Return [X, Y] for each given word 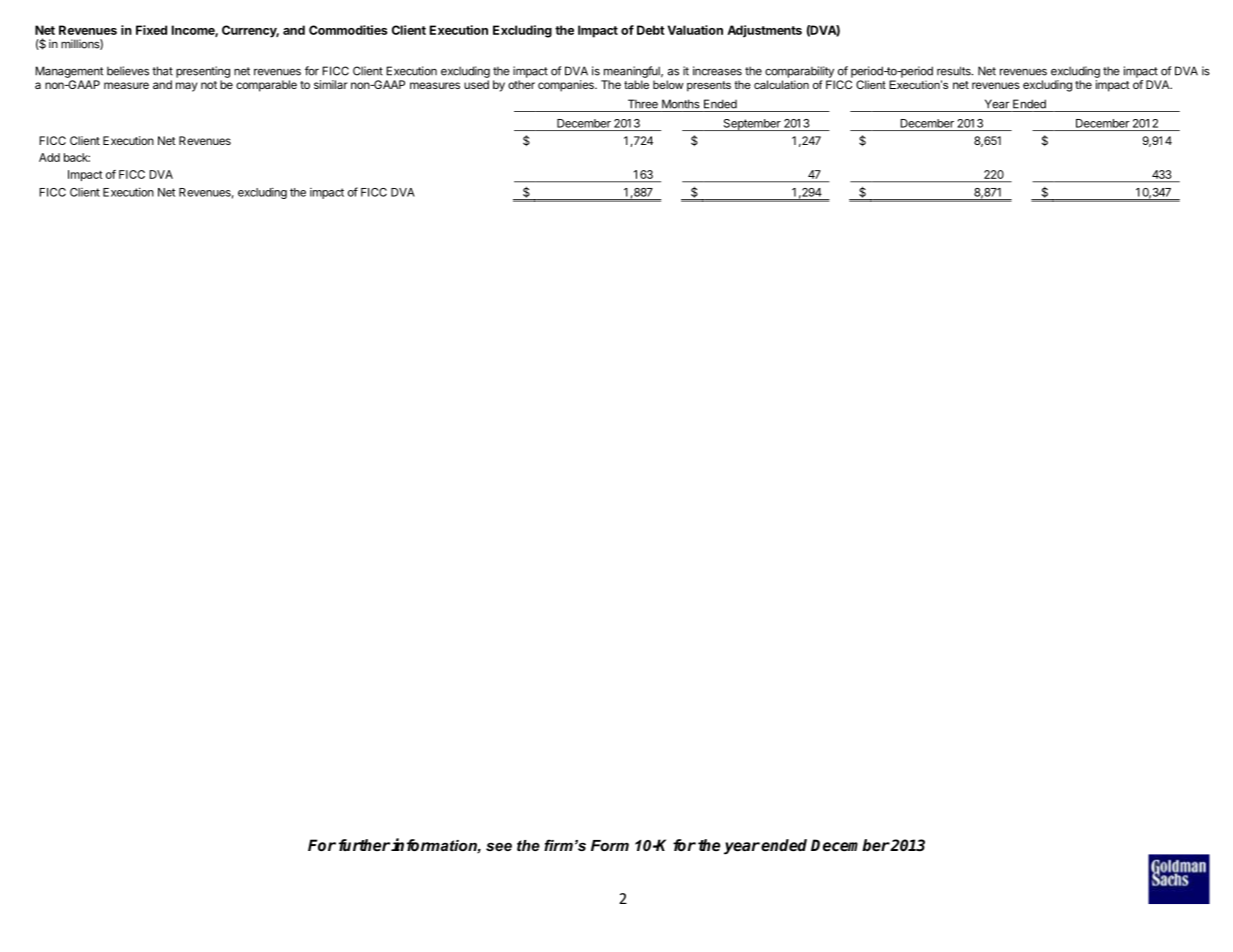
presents [709, 86]
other [521, 84]
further [364, 845]
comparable [266, 86]
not [209, 85]
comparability [799, 72]
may [187, 87]
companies [567, 86]
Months [681, 104]
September [751, 125]
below [668, 84]
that [162, 71]
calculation [781, 84]
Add [49, 157]
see [499, 846]
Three [643, 104]
